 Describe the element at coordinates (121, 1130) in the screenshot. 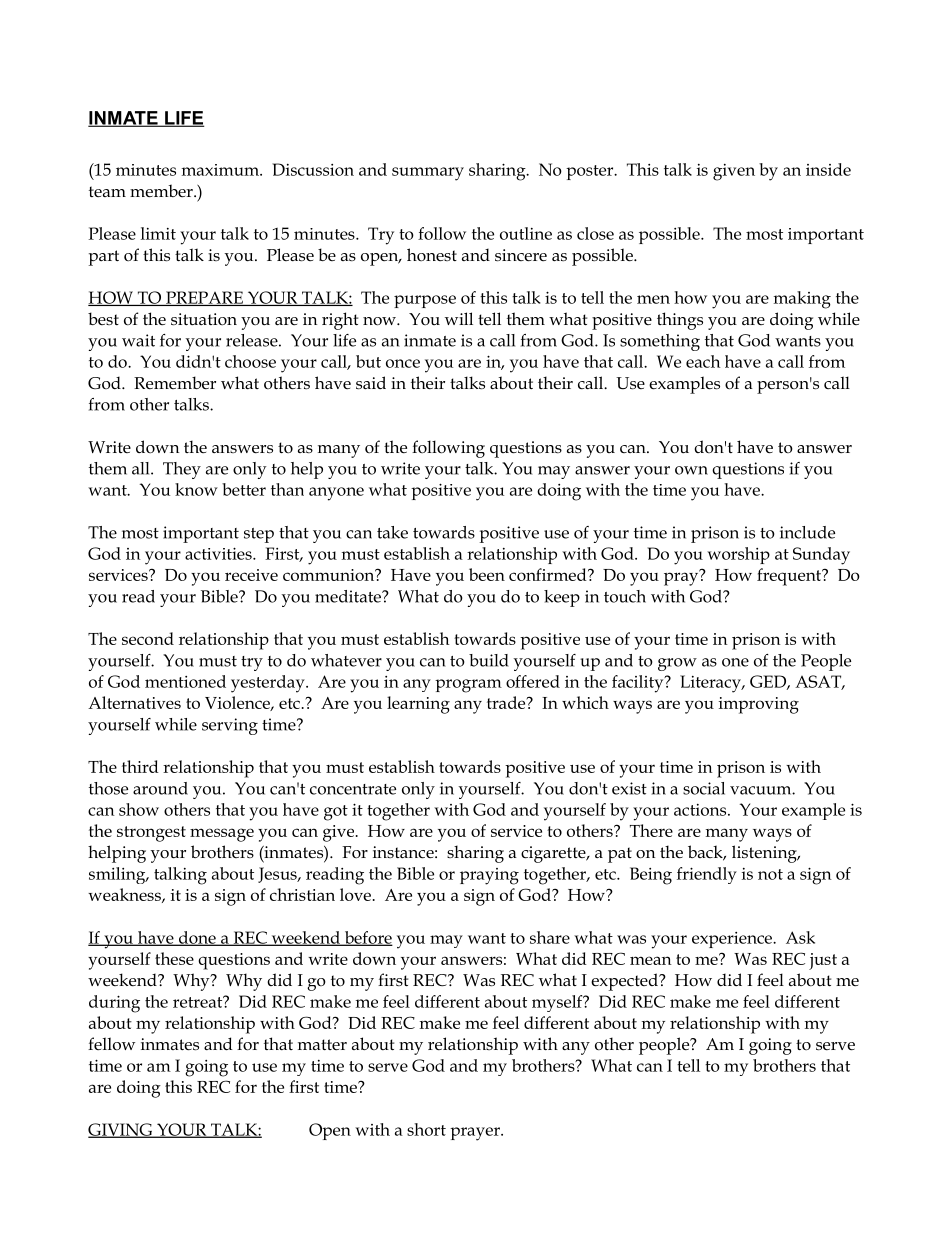

I see `GIVING` at that location.
